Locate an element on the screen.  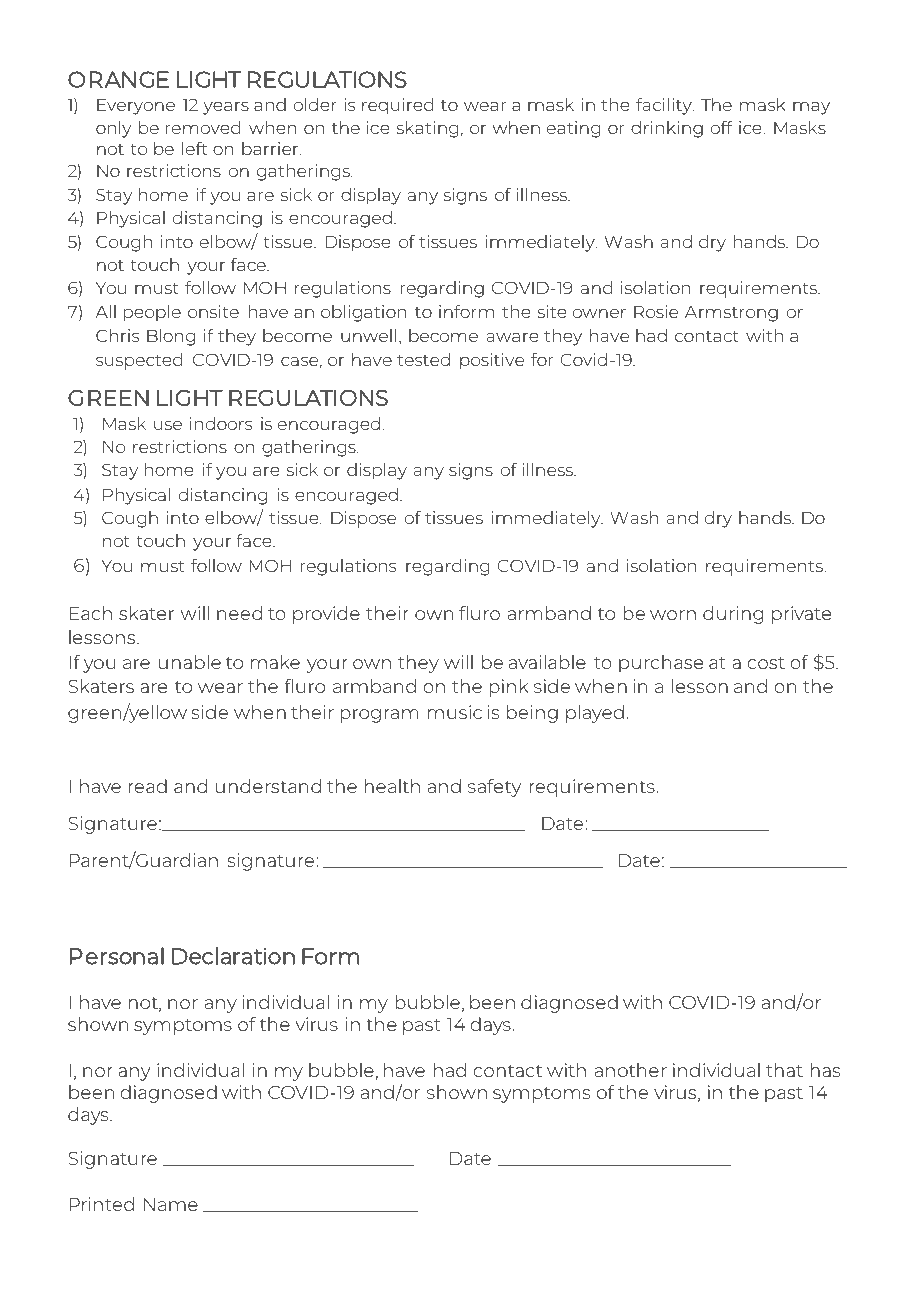
another is located at coordinates (631, 1070).
